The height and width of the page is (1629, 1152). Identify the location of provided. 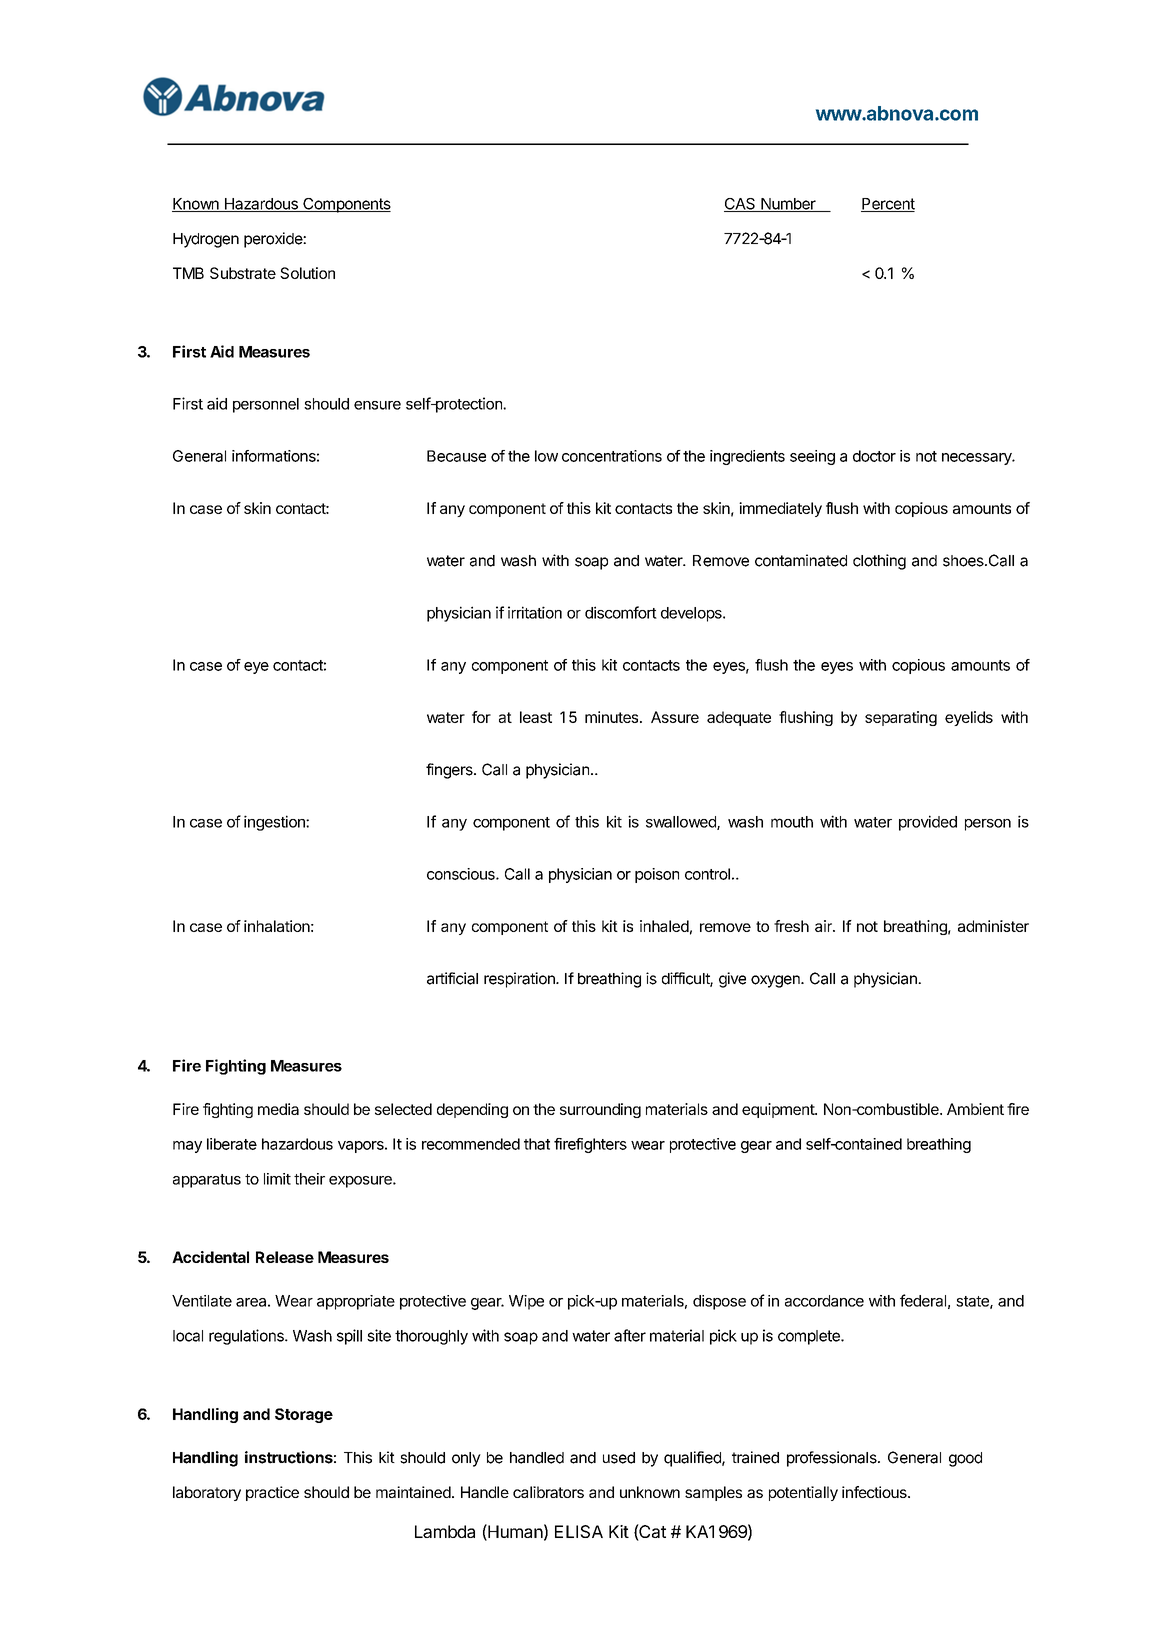
(928, 823).
